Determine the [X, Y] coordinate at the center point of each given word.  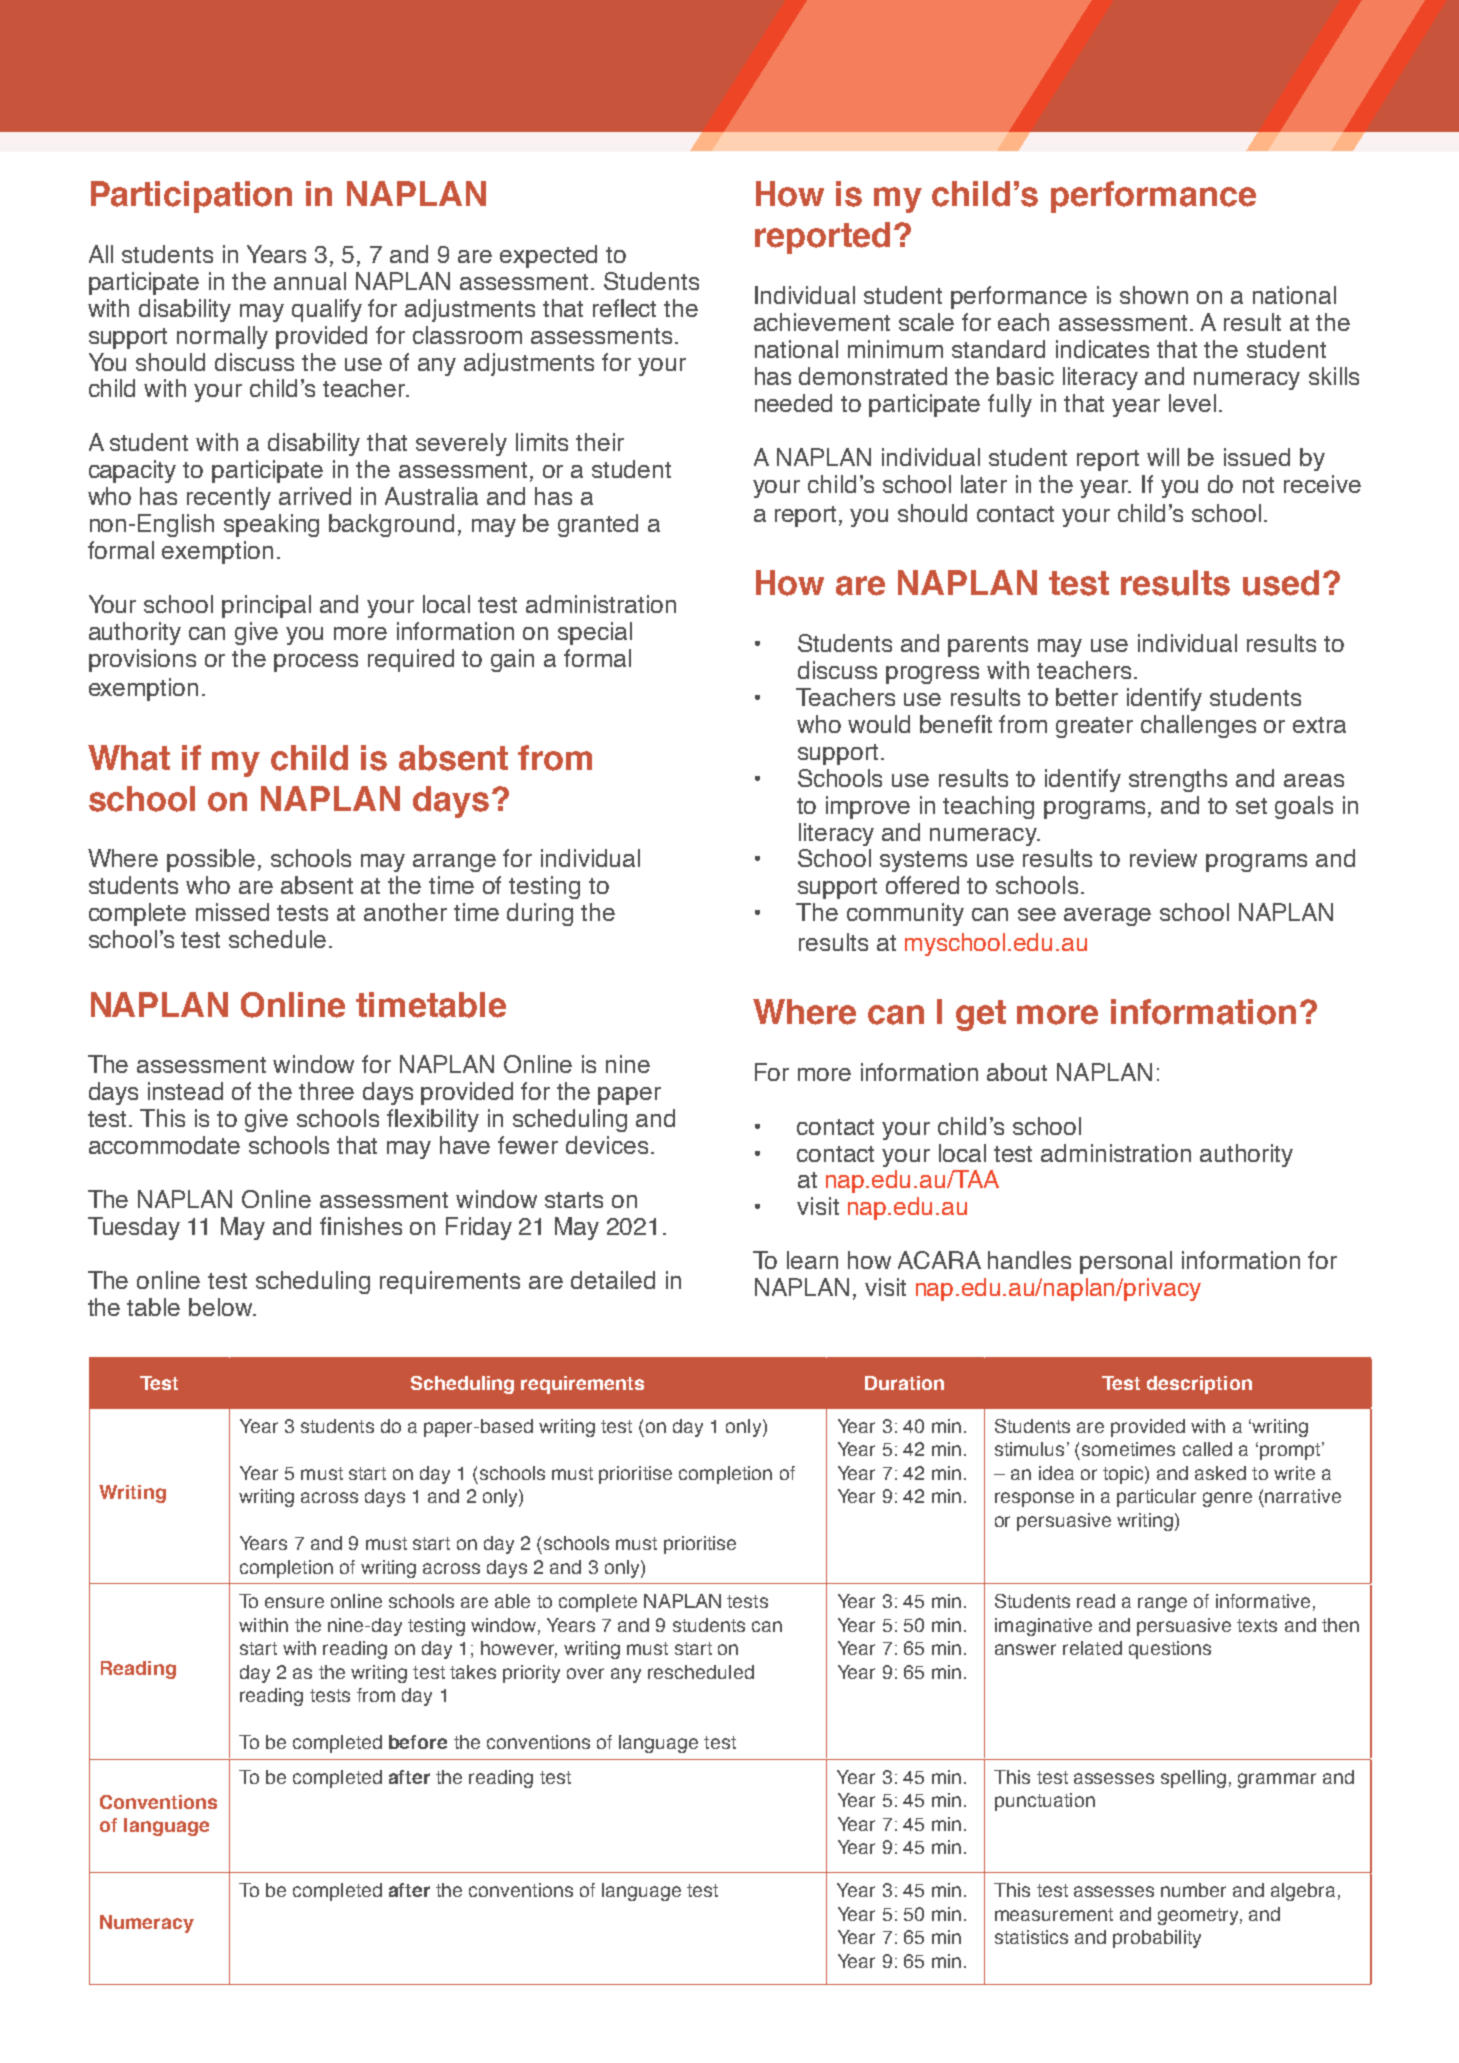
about [1017, 1072]
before [418, 1742]
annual [310, 281]
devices [607, 1145]
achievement [822, 322]
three [326, 1091]
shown [1154, 295]
